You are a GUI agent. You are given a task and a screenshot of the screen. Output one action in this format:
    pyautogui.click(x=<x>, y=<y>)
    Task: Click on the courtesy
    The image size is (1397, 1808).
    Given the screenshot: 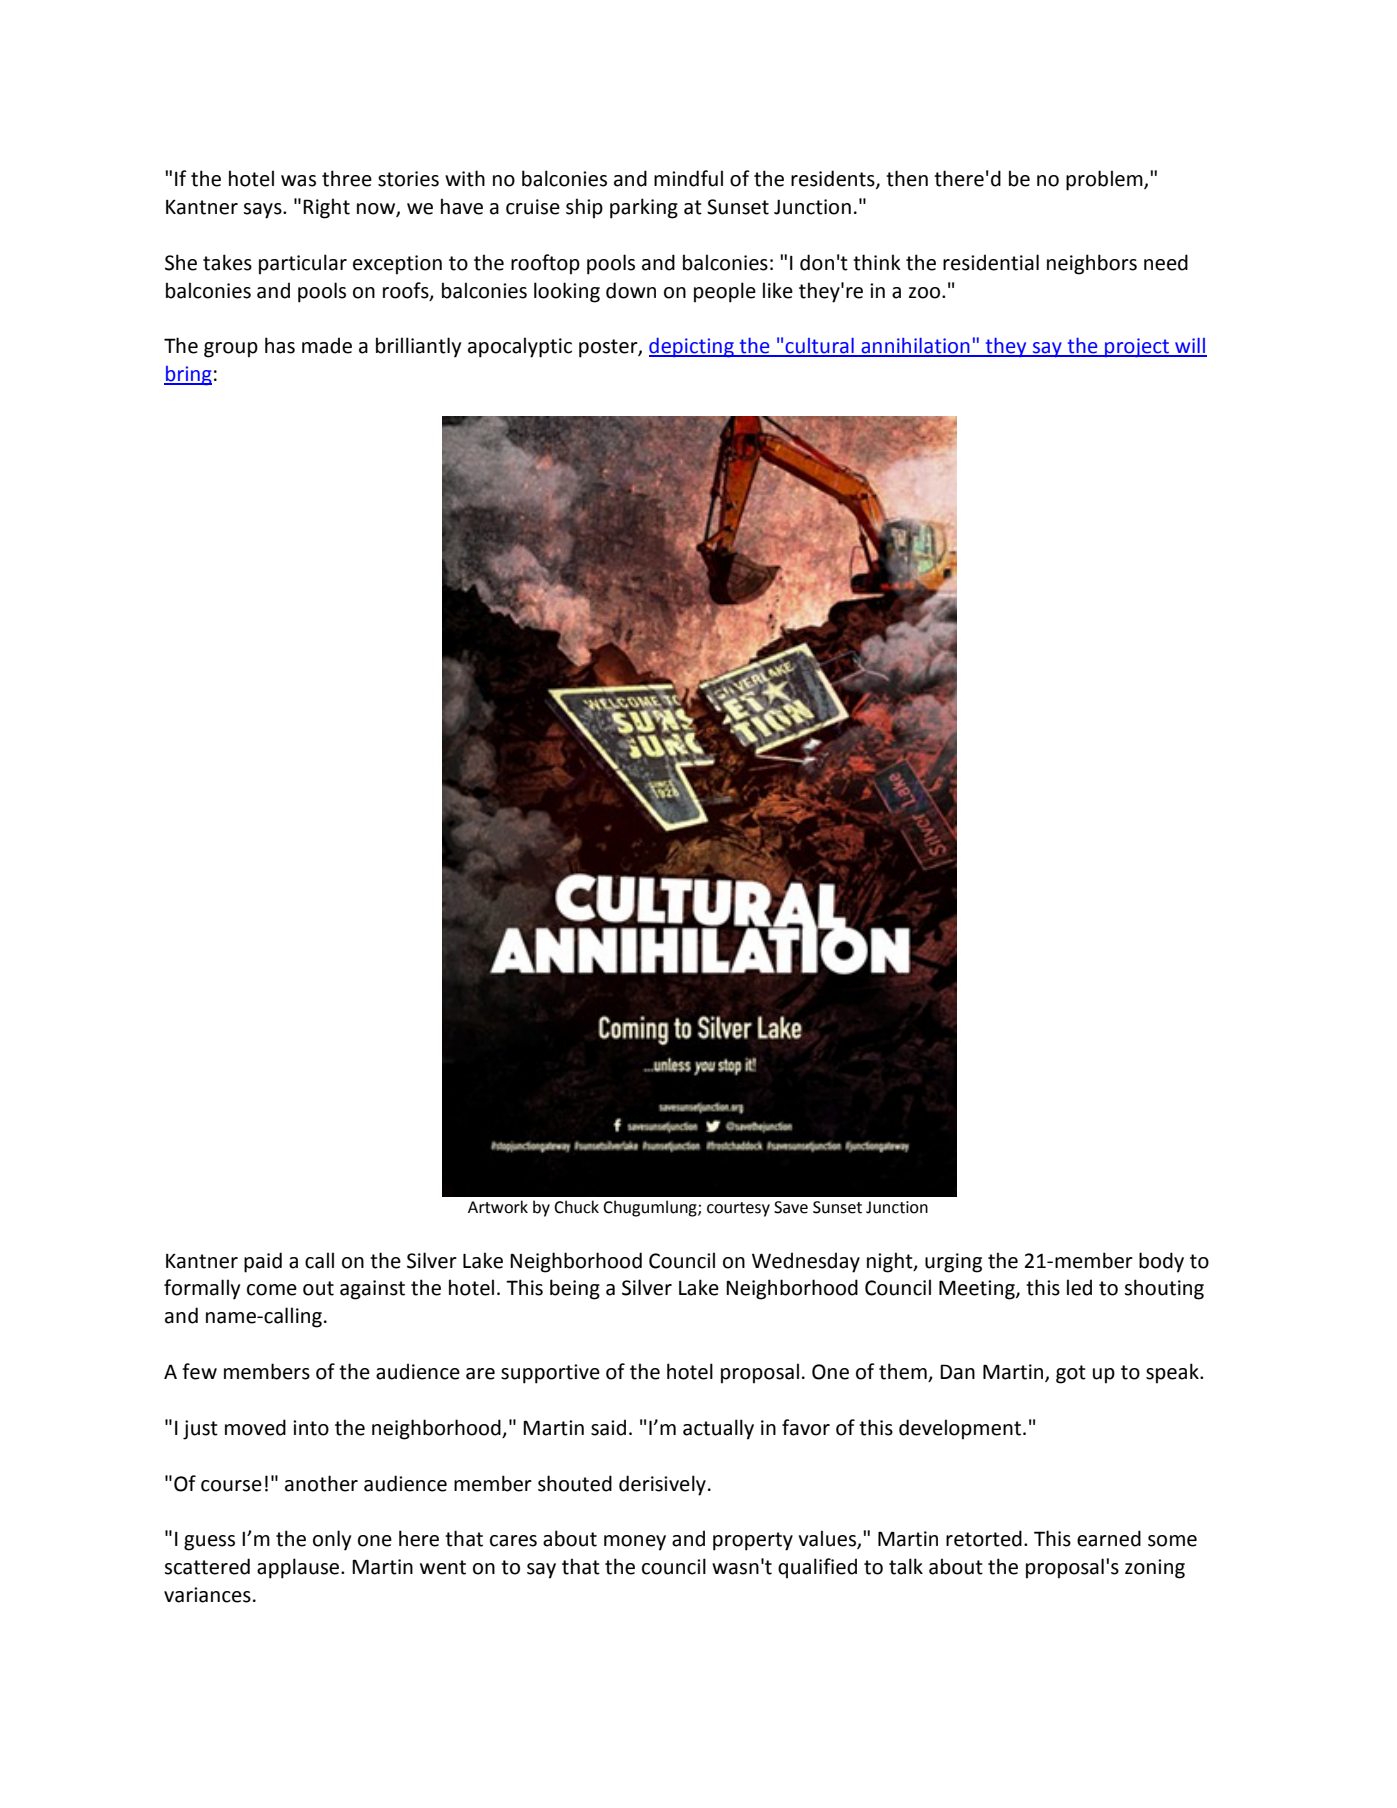 What is the action you would take?
    pyautogui.click(x=738, y=1209)
